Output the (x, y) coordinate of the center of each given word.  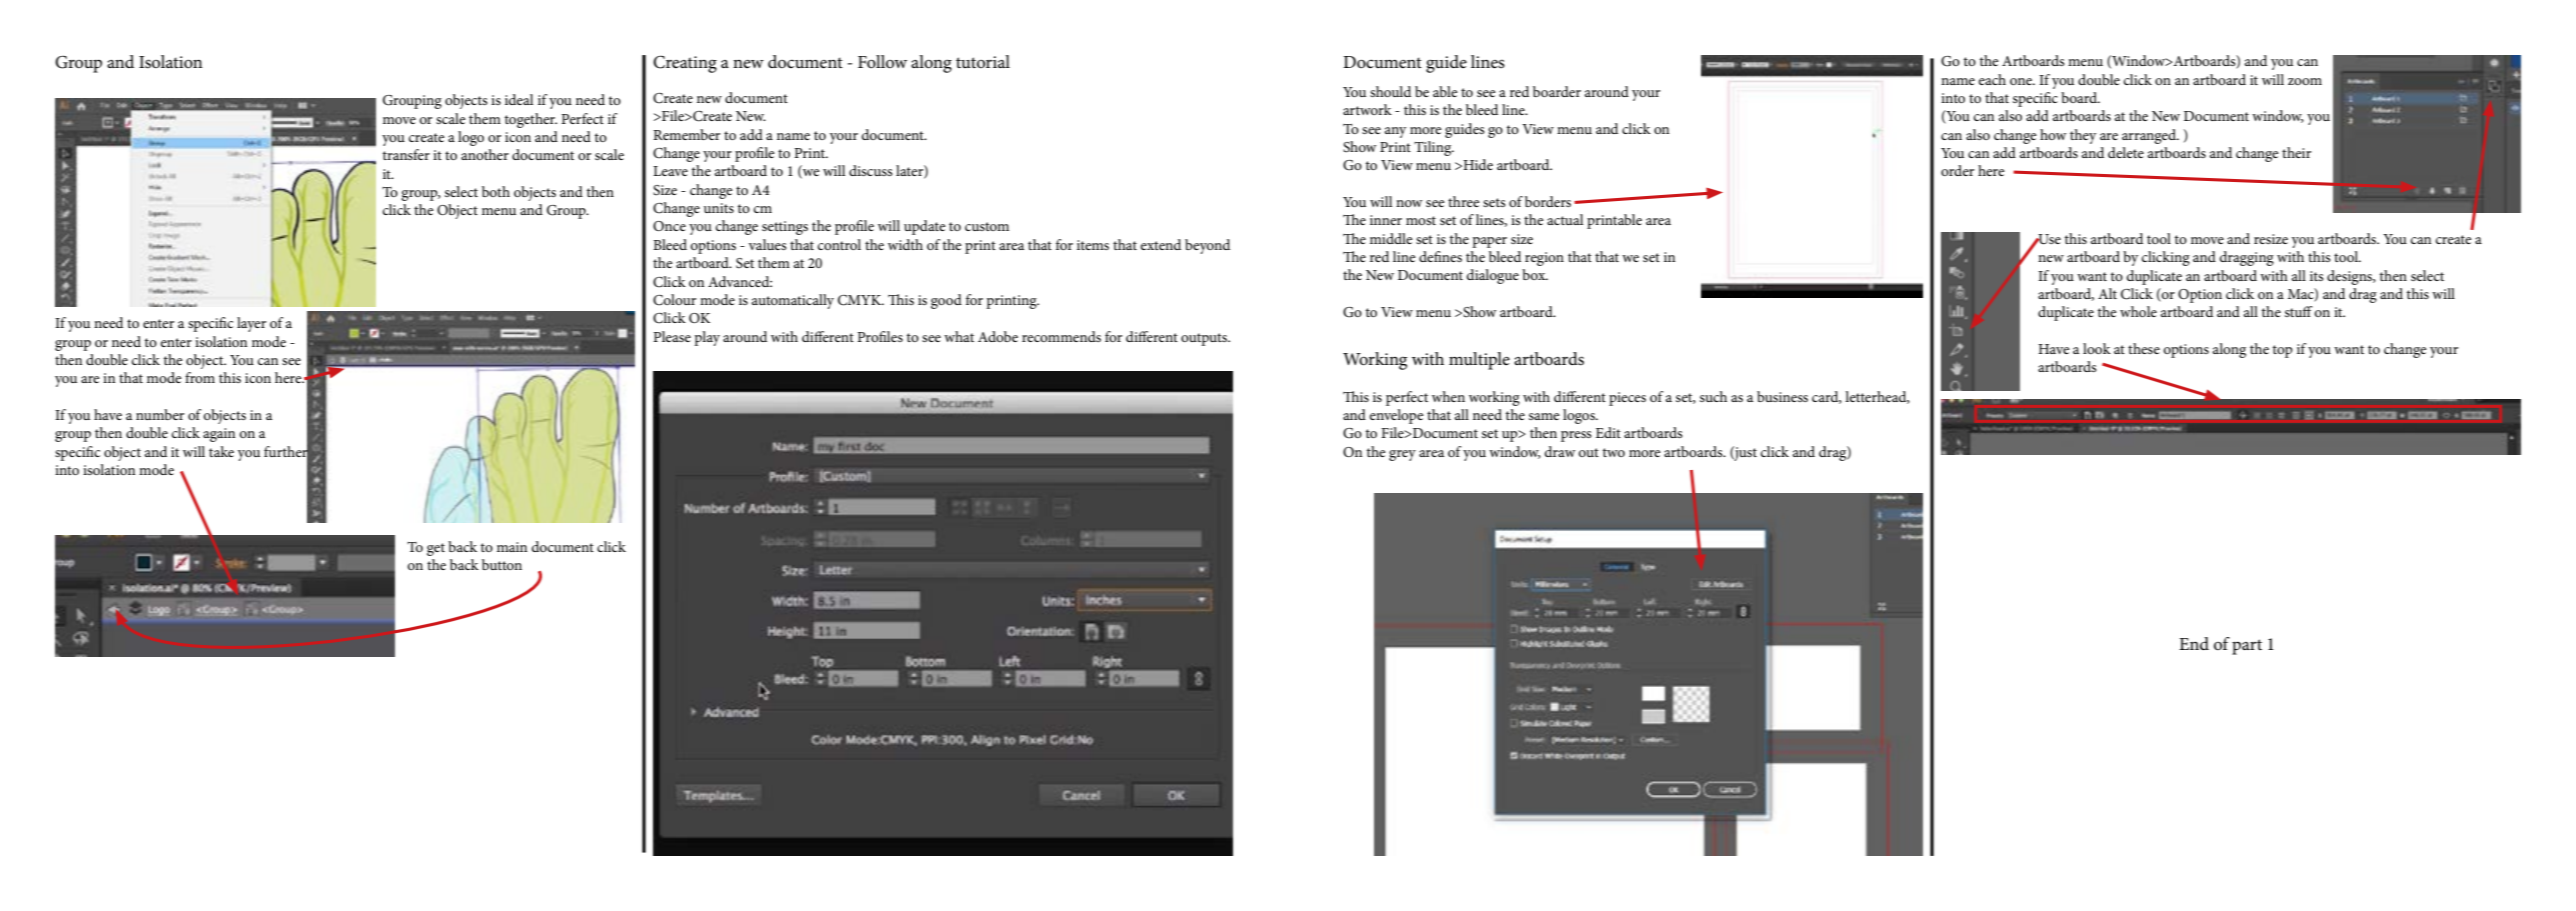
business (1782, 396)
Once (669, 226)
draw (1560, 451)
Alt (2107, 293)
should (1390, 91)
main (512, 547)
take (221, 451)
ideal (519, 99)
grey (1402, 455)
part (2247, 647)
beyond (1207, 246)
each (1992, 79)
